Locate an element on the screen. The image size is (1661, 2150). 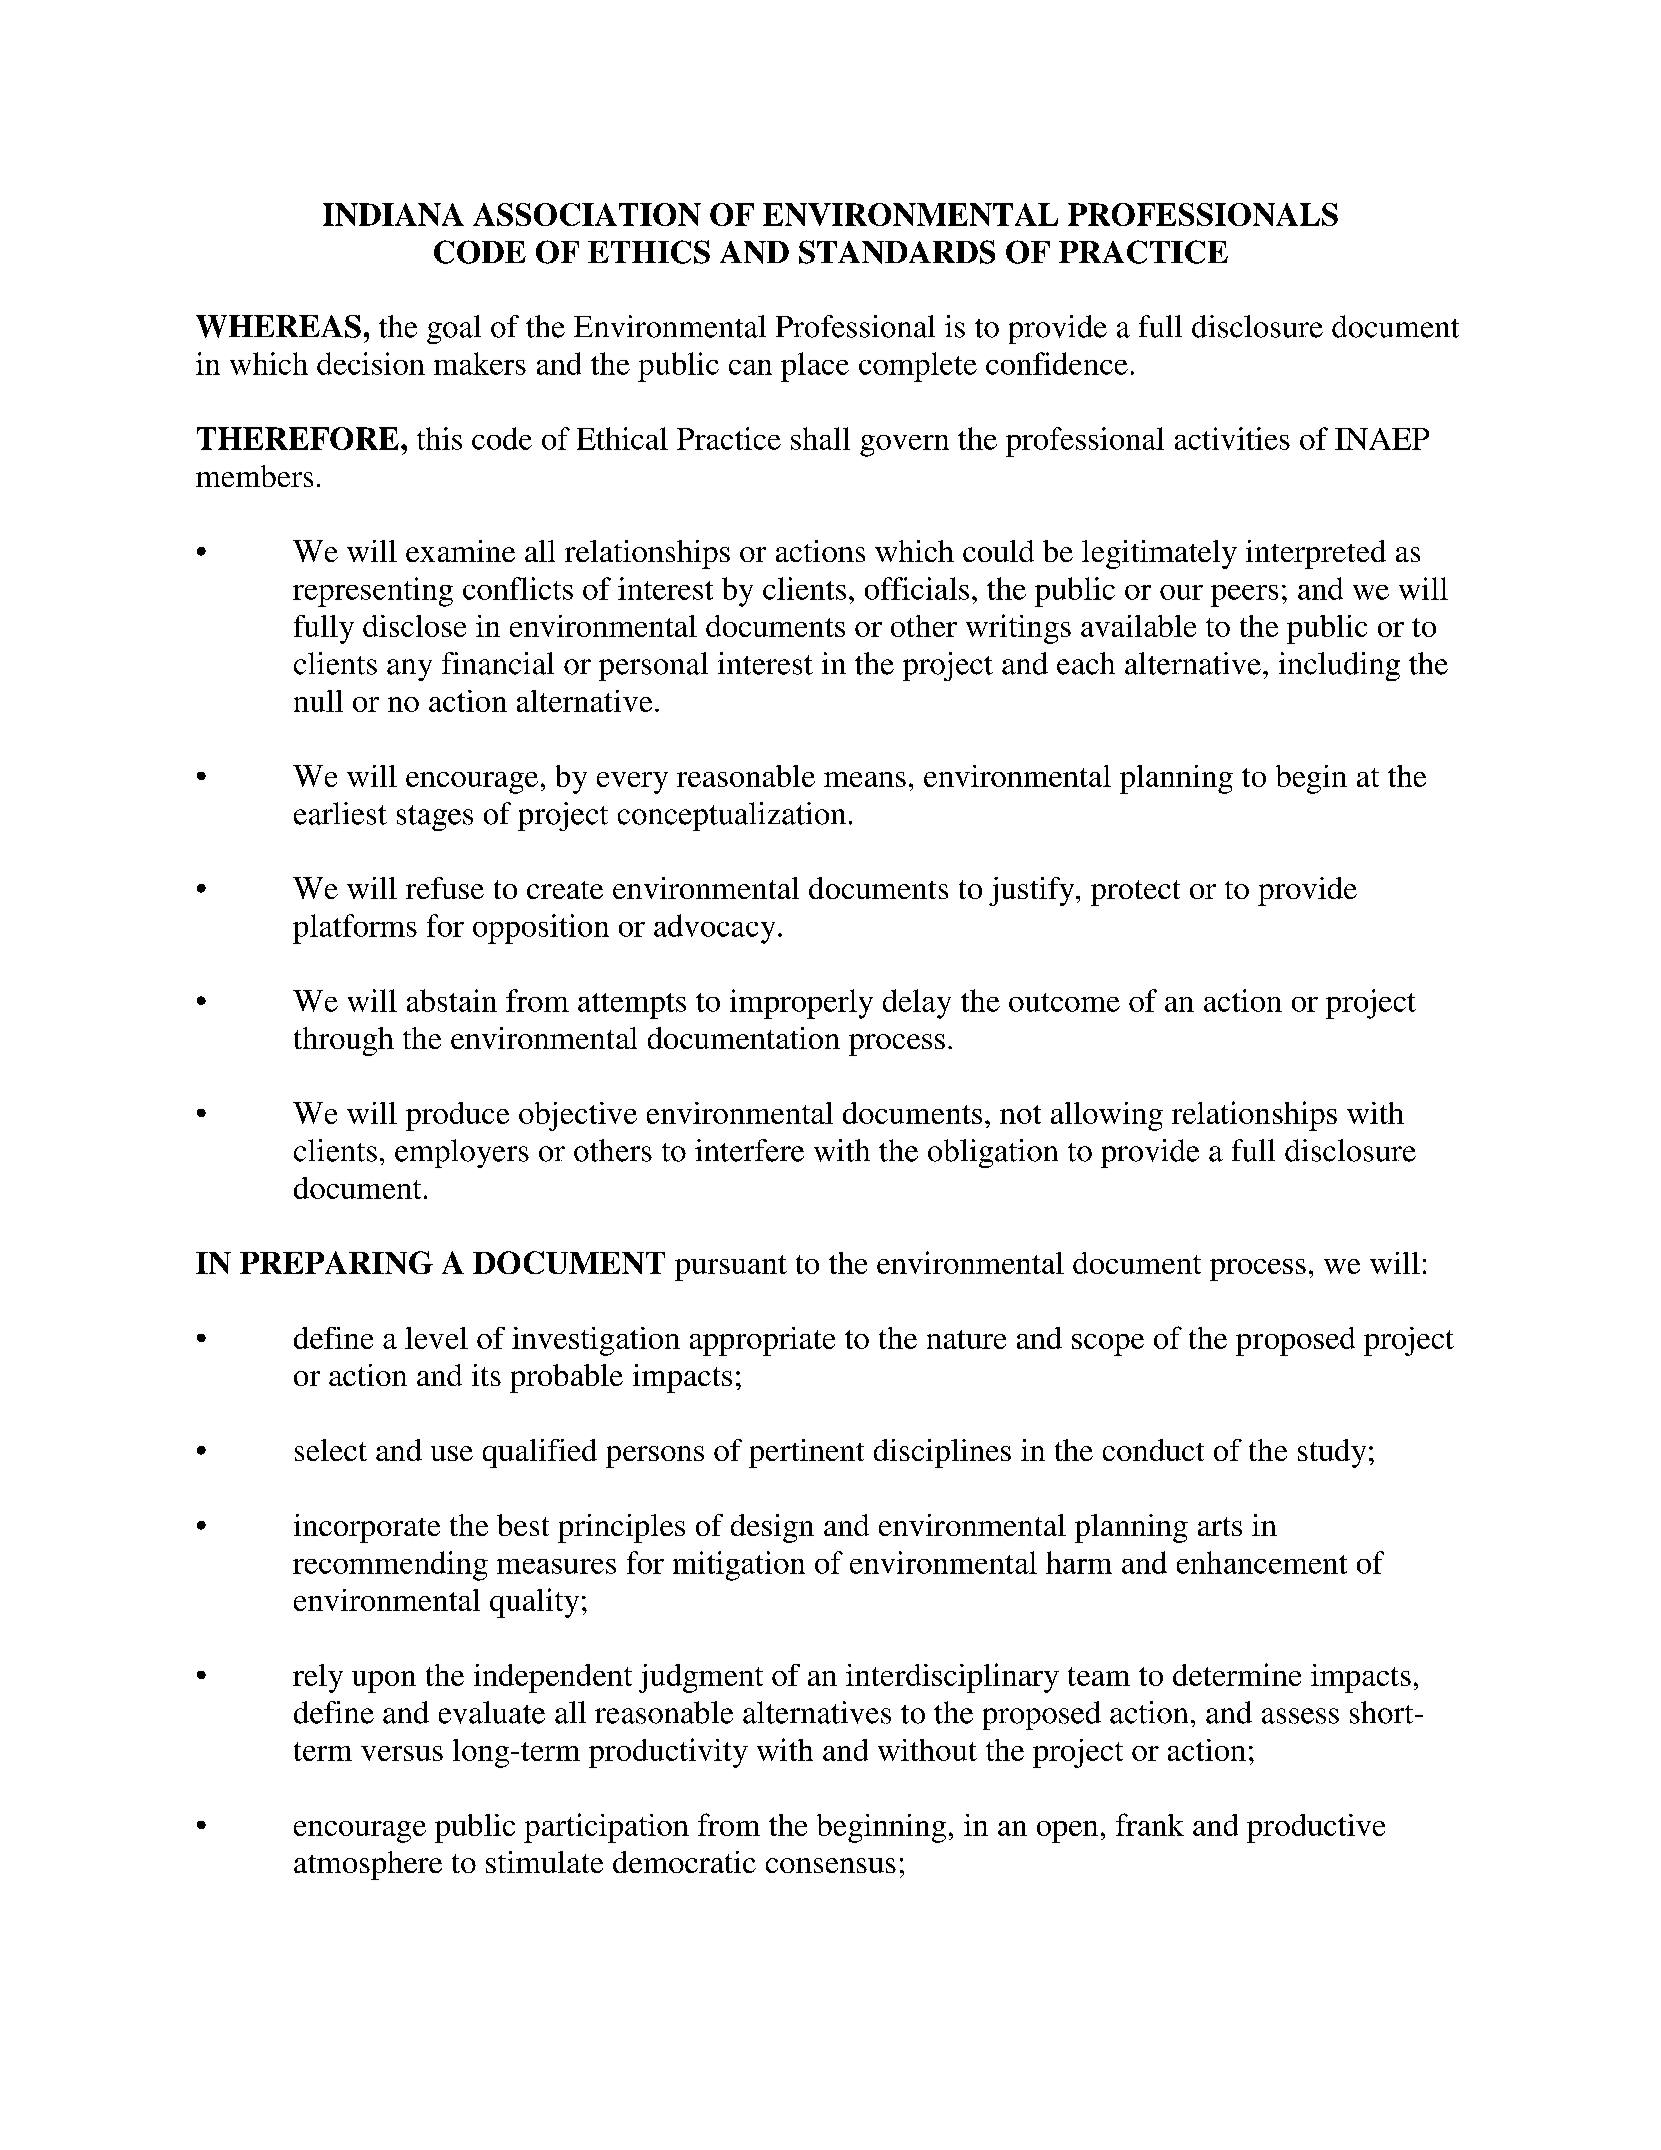
advocacy is located at coordinates (714, 929).
